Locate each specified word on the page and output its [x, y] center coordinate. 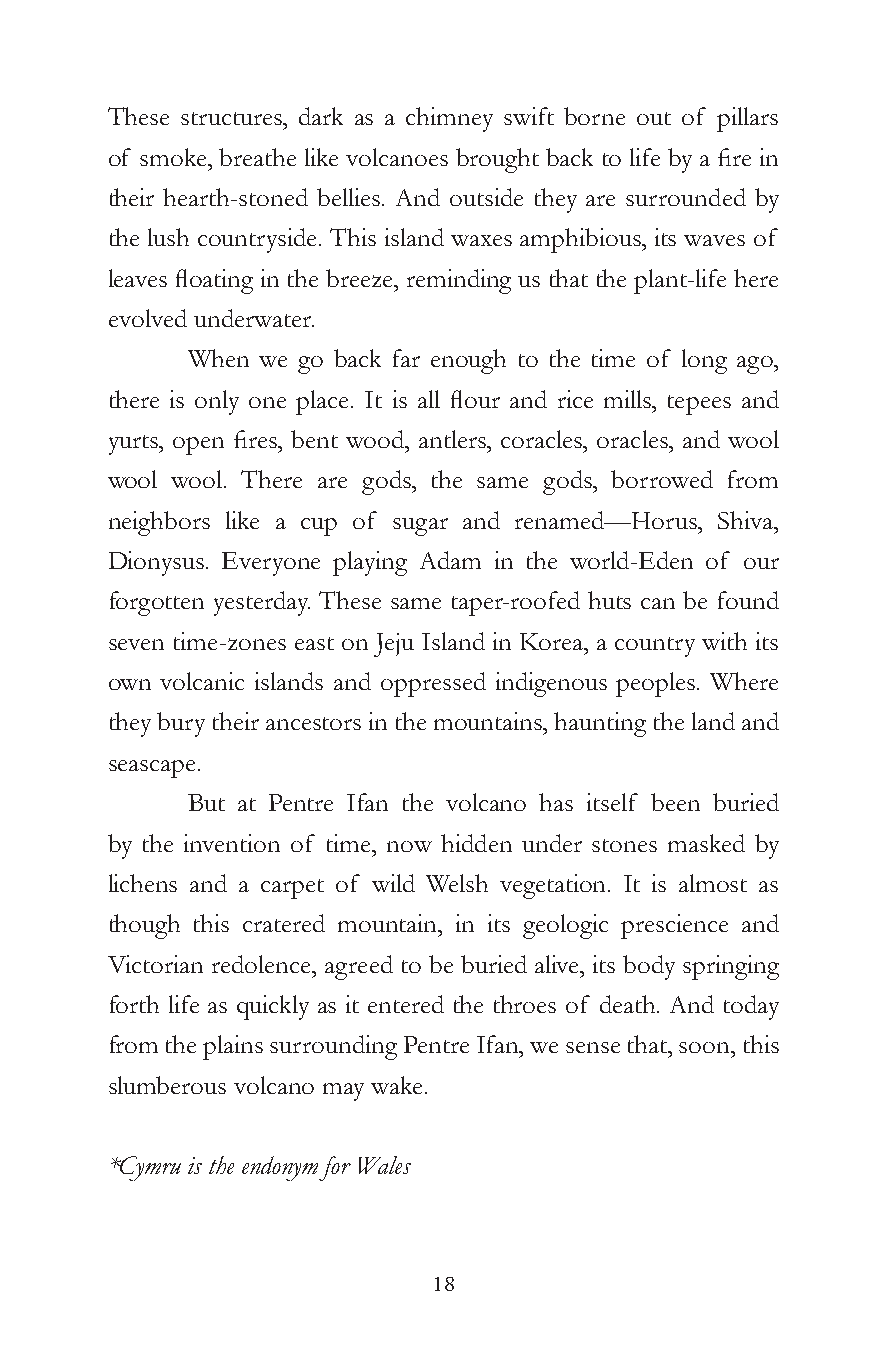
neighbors [159, 523]
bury [181, 724]
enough [468, 361]
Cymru [149, 1168]
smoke [175, 157]
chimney [449, 119]
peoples [657, 684]
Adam [450, 560]
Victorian [155, 964]
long [704, 361]
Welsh [457, 883]
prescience [674, 926]
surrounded [686, 197]
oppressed [433, 684]
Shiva [747, 520]
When [218, 358]
